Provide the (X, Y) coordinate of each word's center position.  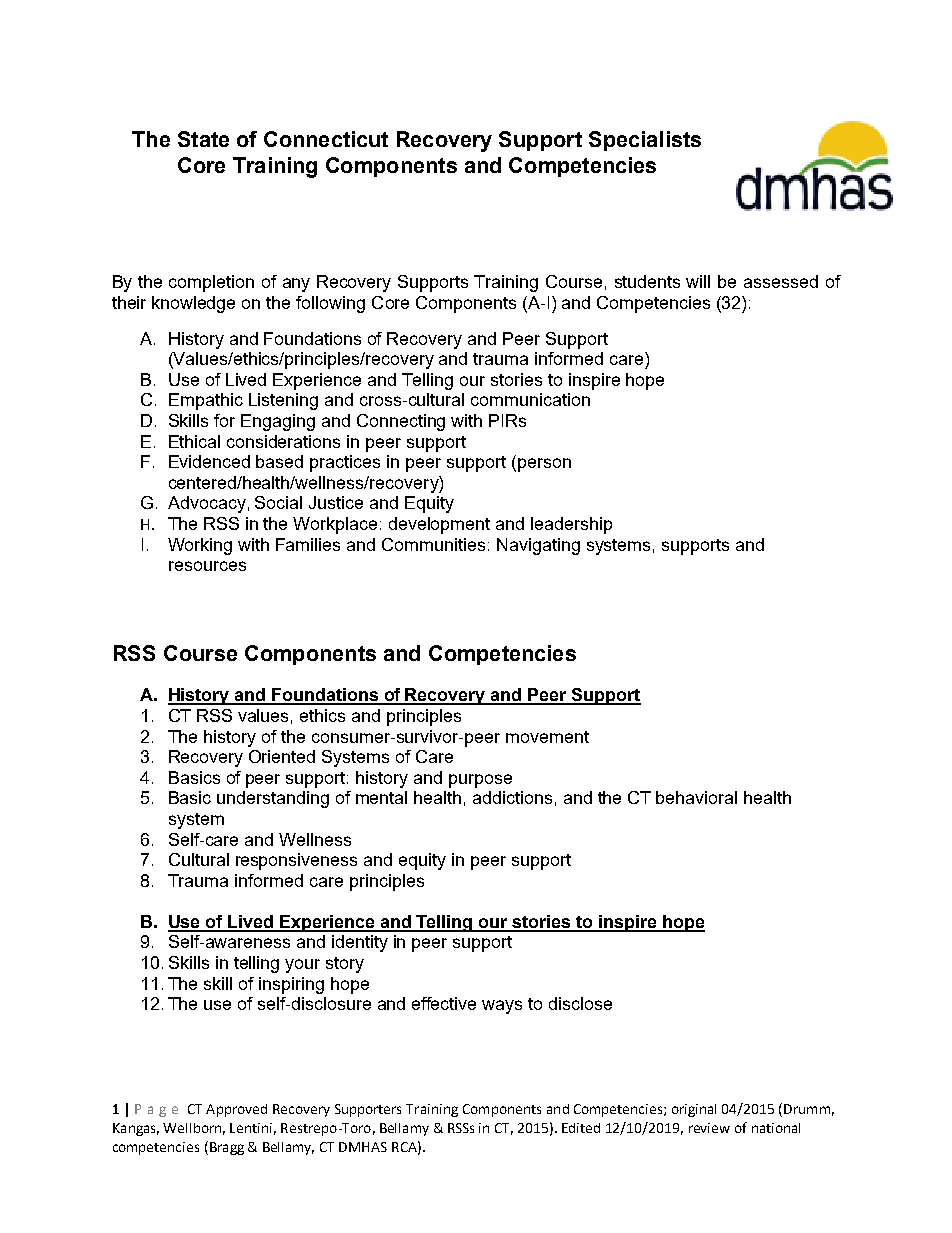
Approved (236, 1110)
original (694, 1110)
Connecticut (326, 139)
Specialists (645, 141)
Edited (581, 1128)
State (203, 139)
